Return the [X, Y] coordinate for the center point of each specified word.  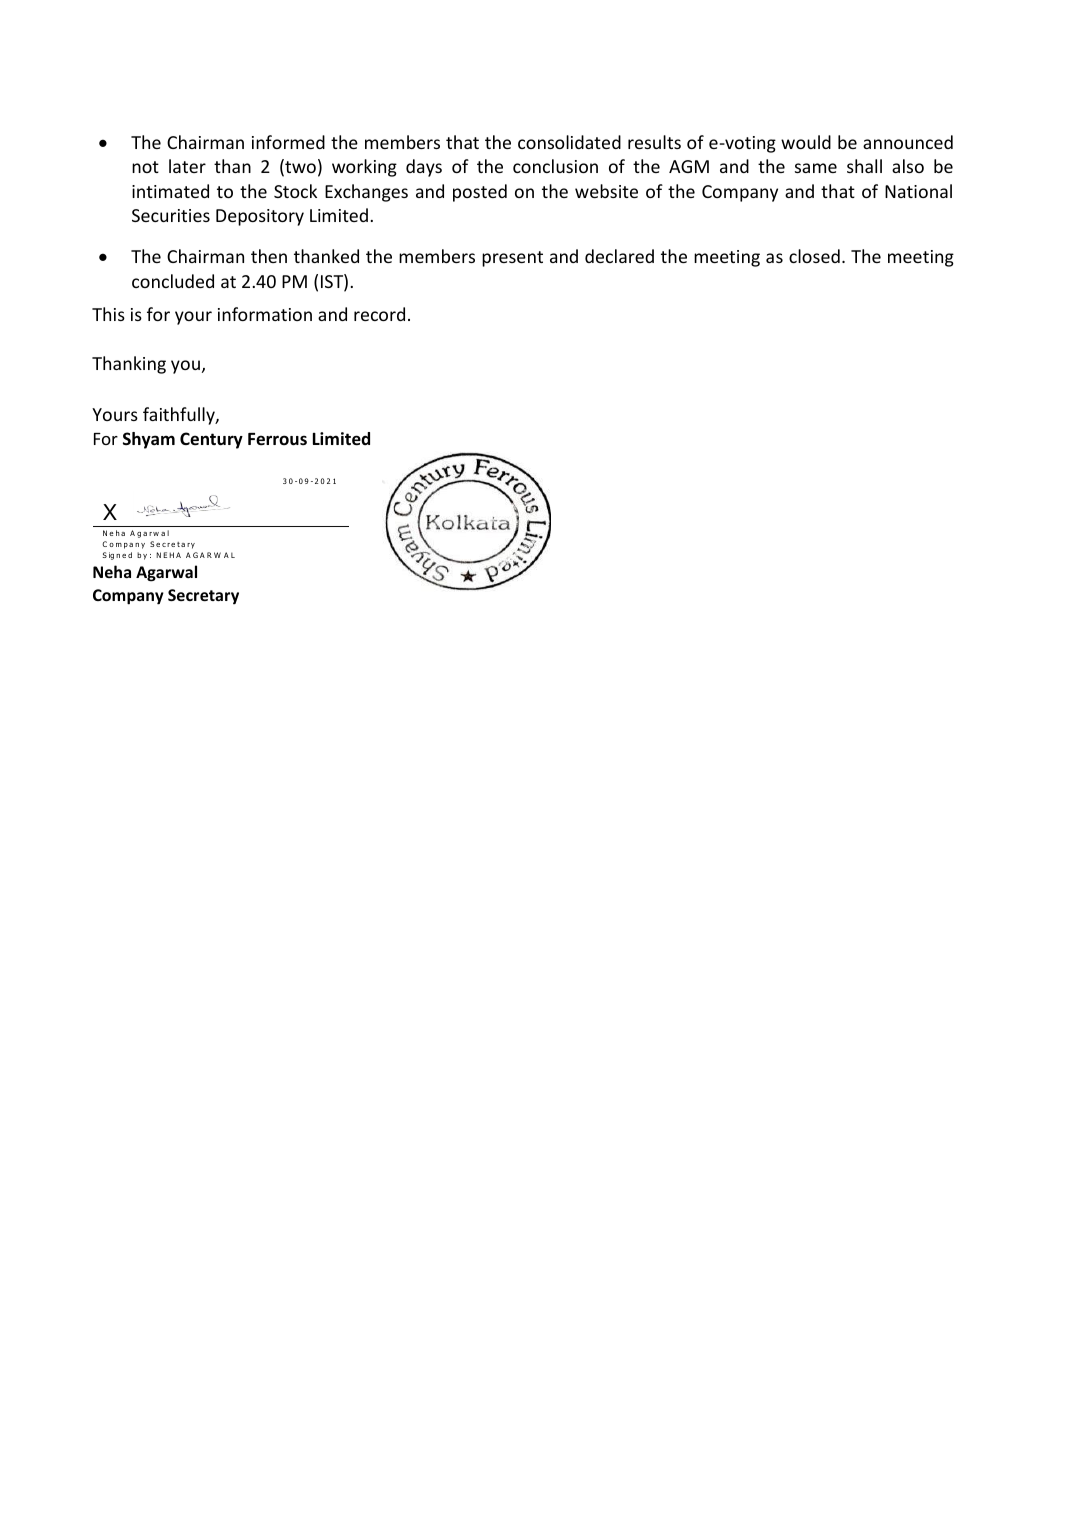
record [379, 314]
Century [211, 440]
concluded [173, 281]
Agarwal [166, 573]
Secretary [203, 597]
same [816, 168]
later [187, 166]
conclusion [555, 166]
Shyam [149, 440]
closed [814, 256]
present [512, 259]
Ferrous [277, 439]
